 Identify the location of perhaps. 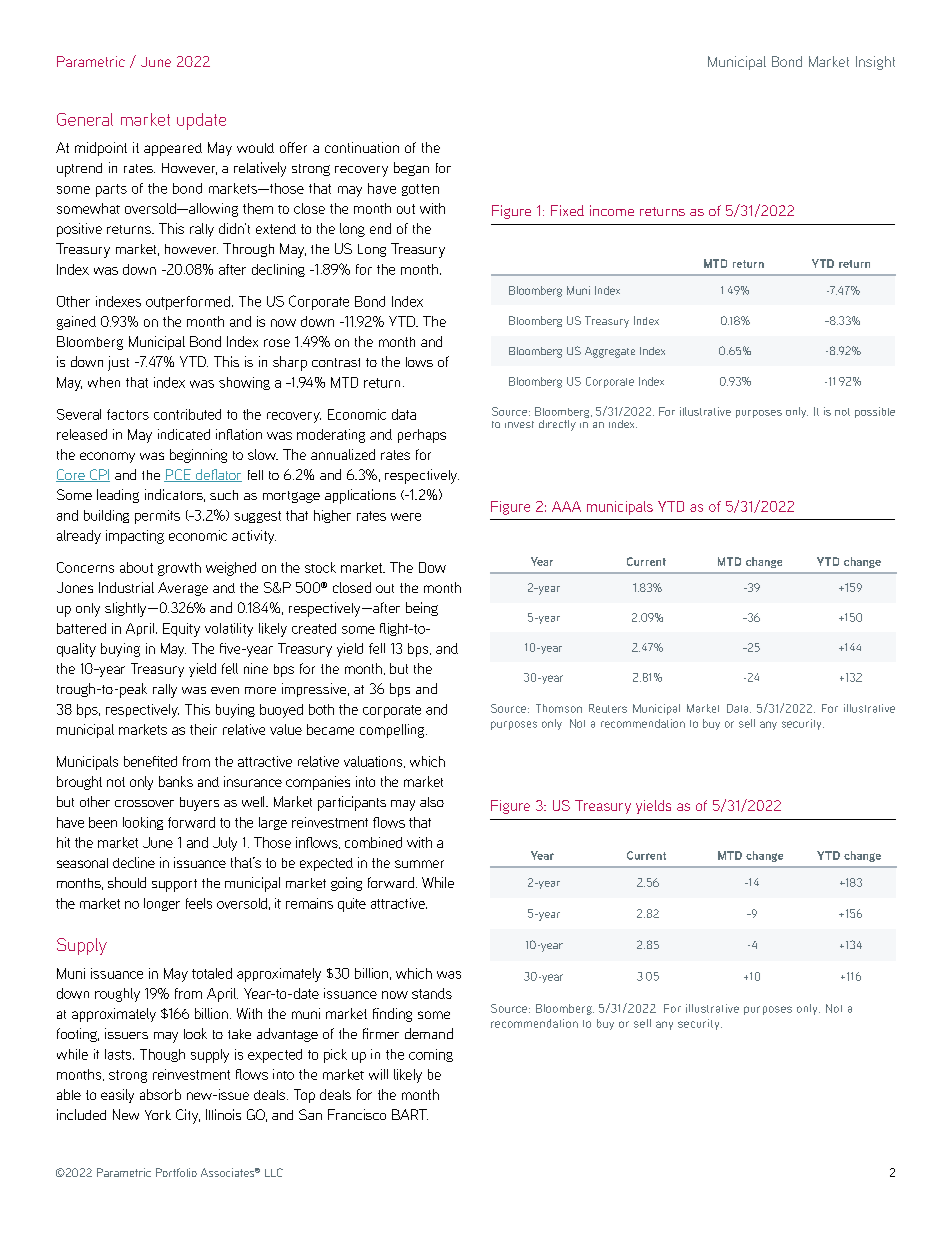
(422, 436).
